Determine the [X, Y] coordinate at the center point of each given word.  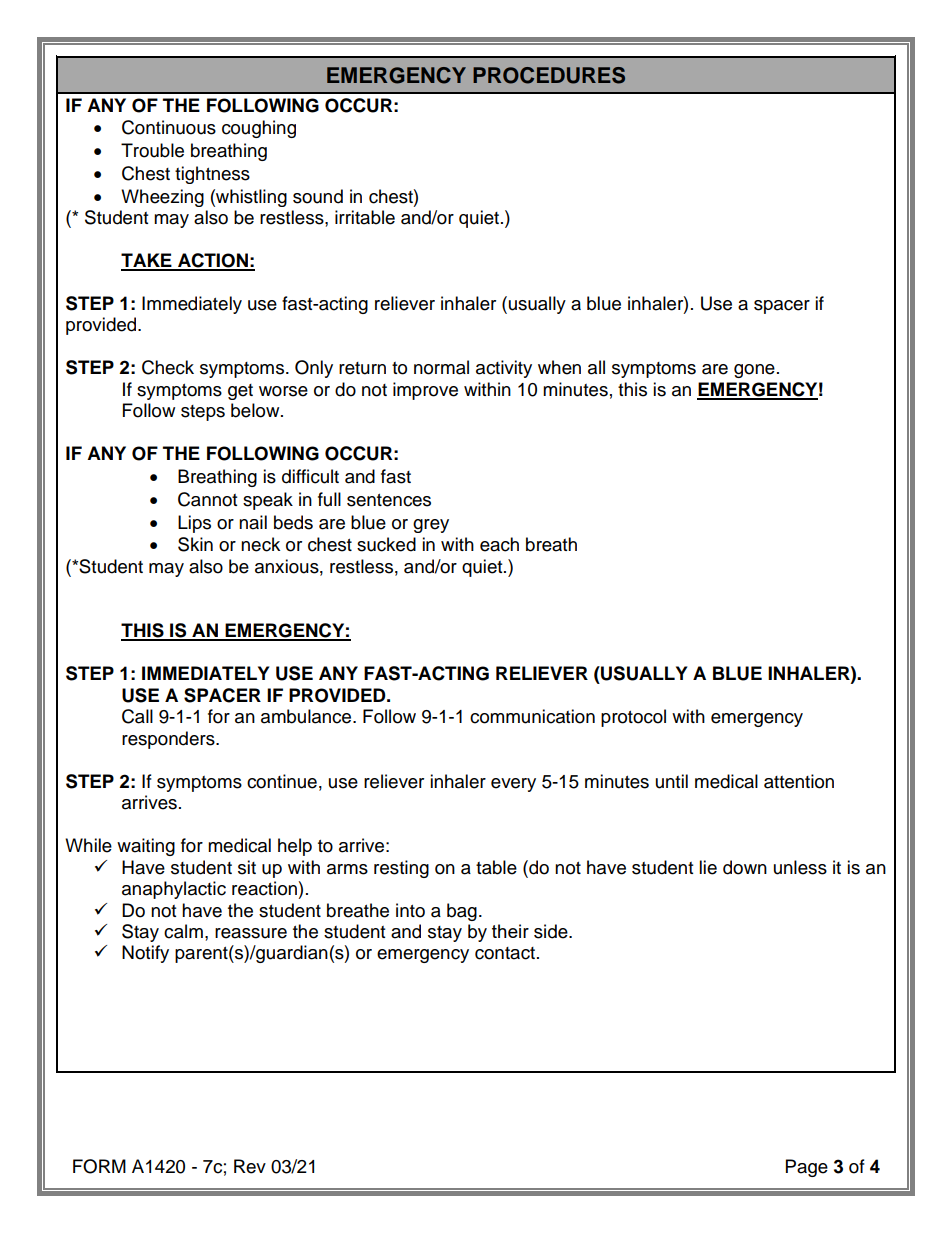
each [499, 544]
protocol [633, 718]
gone [754, 371]
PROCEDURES [549, 75]
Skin [195, 544]
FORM [99, 1166]
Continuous [169, 127]
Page [807, 1168]
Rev [250, 1166]
